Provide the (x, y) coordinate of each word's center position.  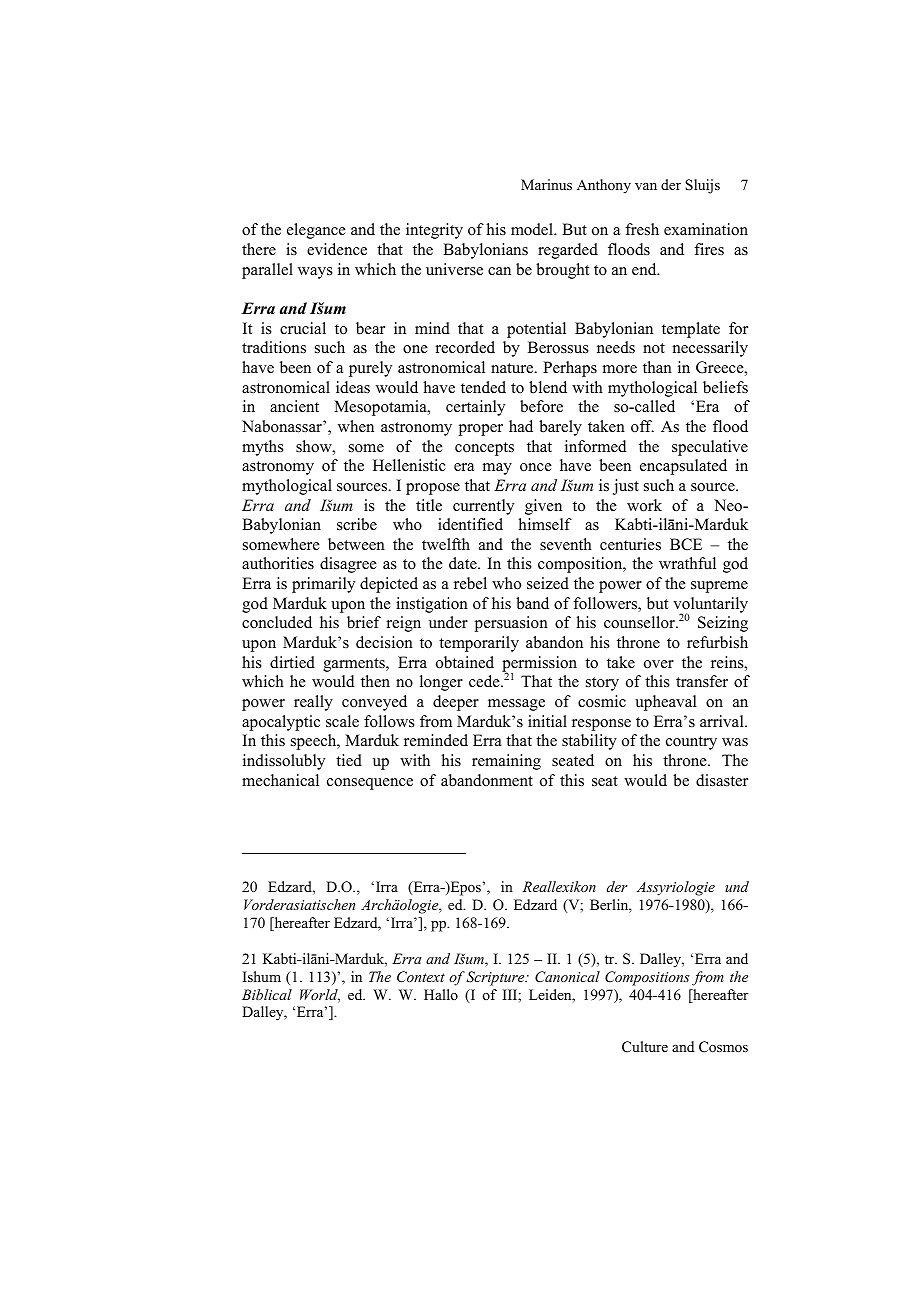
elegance (316, 231)
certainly (475, 408)
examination (706, 229)
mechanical (280, 780)
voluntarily (710, 606)
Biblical (267, 994)
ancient (294, 406)
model (533, 229)
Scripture (496, 978)
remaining (506, 762)
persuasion (511, 624)
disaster (722, 780)
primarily (323, 585)
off (642, 426)
